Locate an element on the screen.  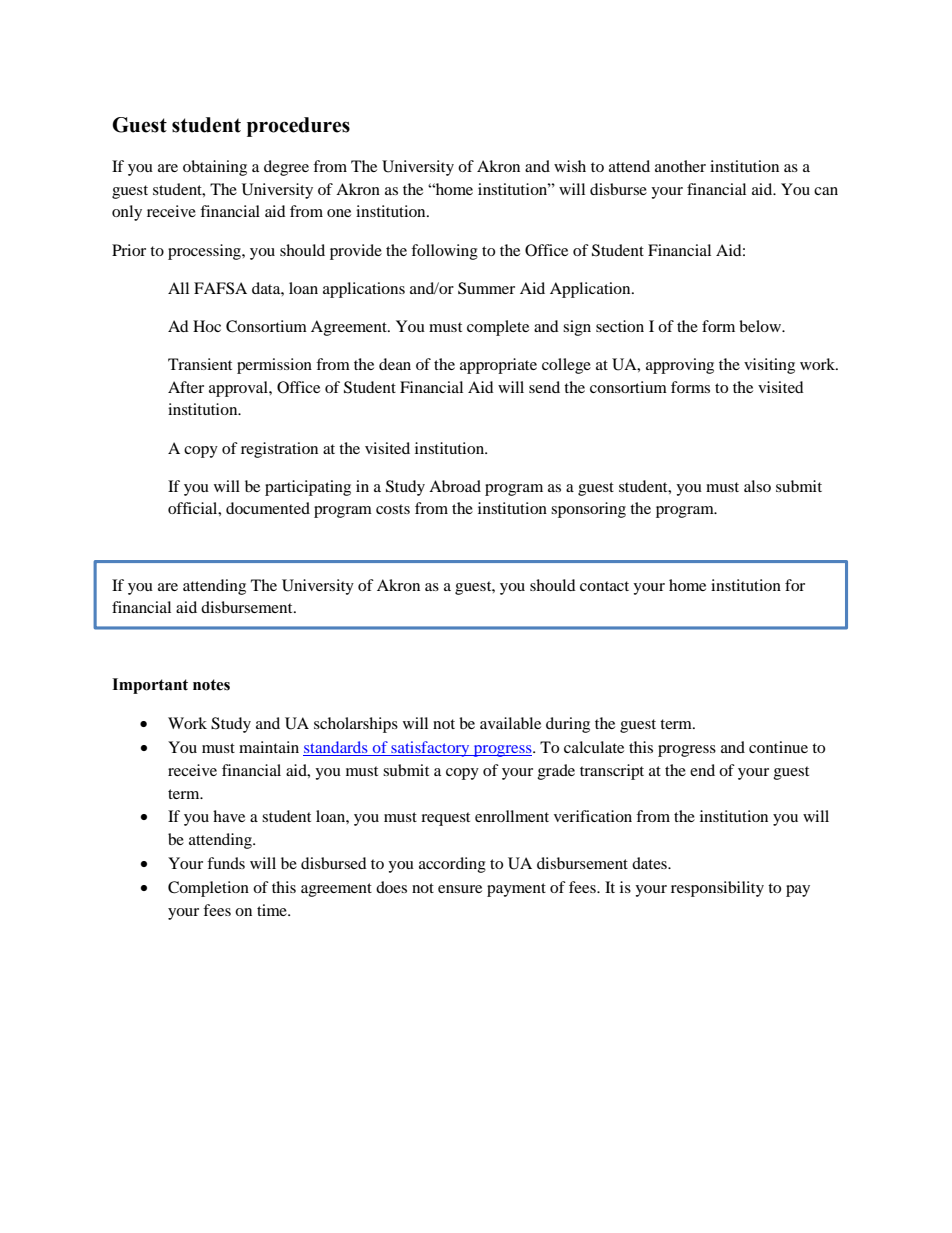
appropriate is located at coordinates (498, 366).
